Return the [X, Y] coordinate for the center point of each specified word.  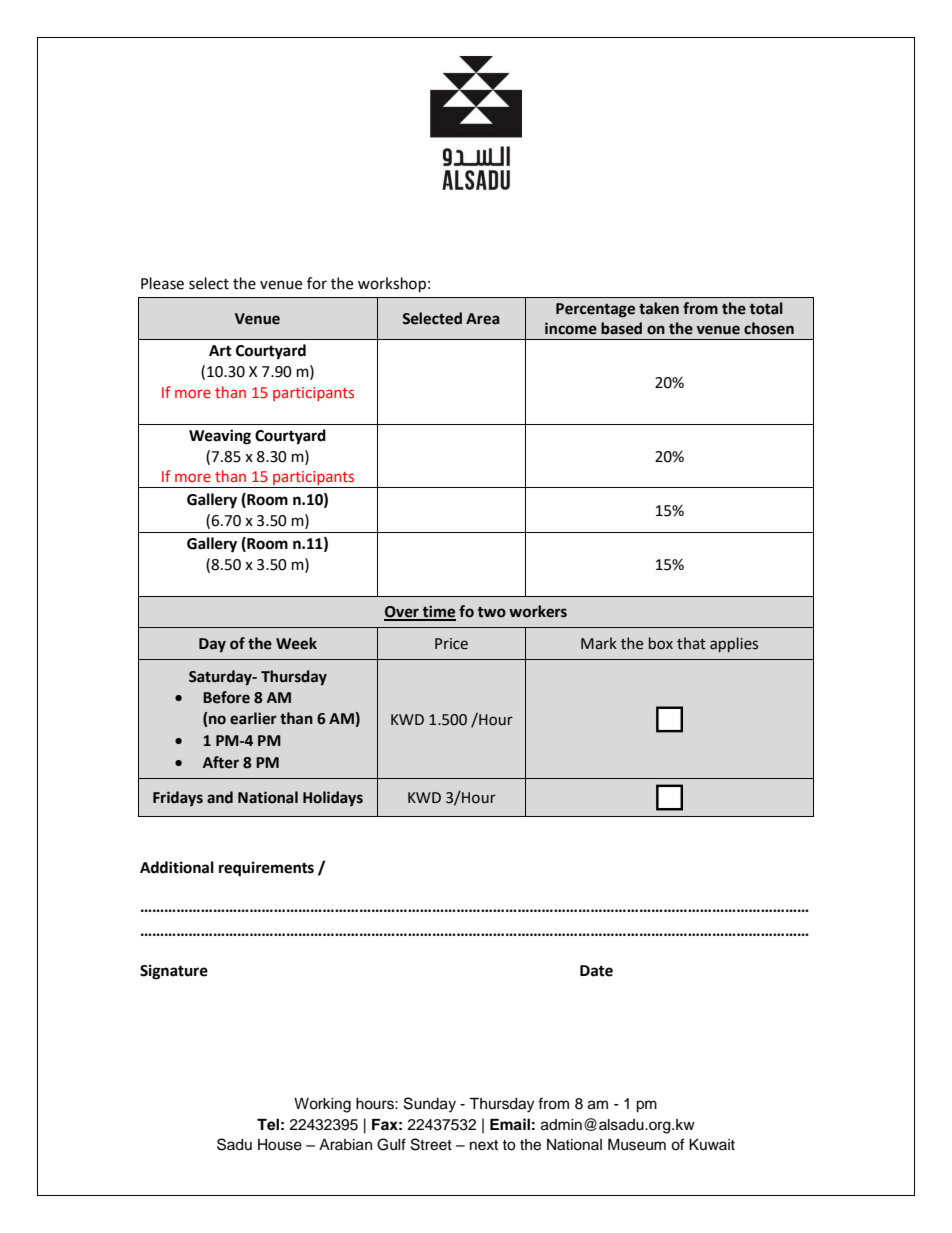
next [484, 1145]
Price [451, 644]
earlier [253, 718]
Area [482, 319]
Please [162, 283]
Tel [268, 1125]
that [691, 643]
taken [659, 308]
